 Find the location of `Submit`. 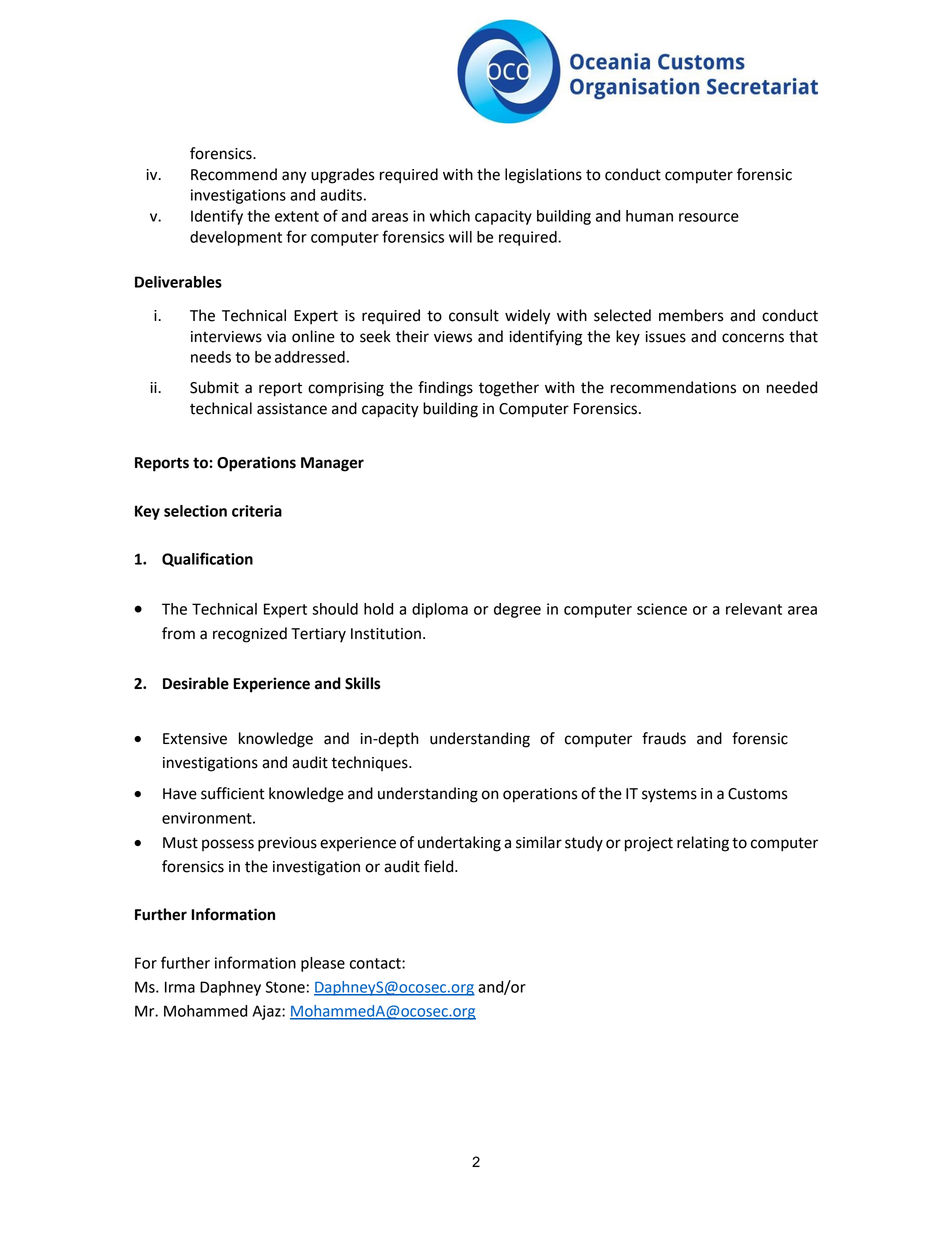

Submit is located at coordinates (214, 387).
